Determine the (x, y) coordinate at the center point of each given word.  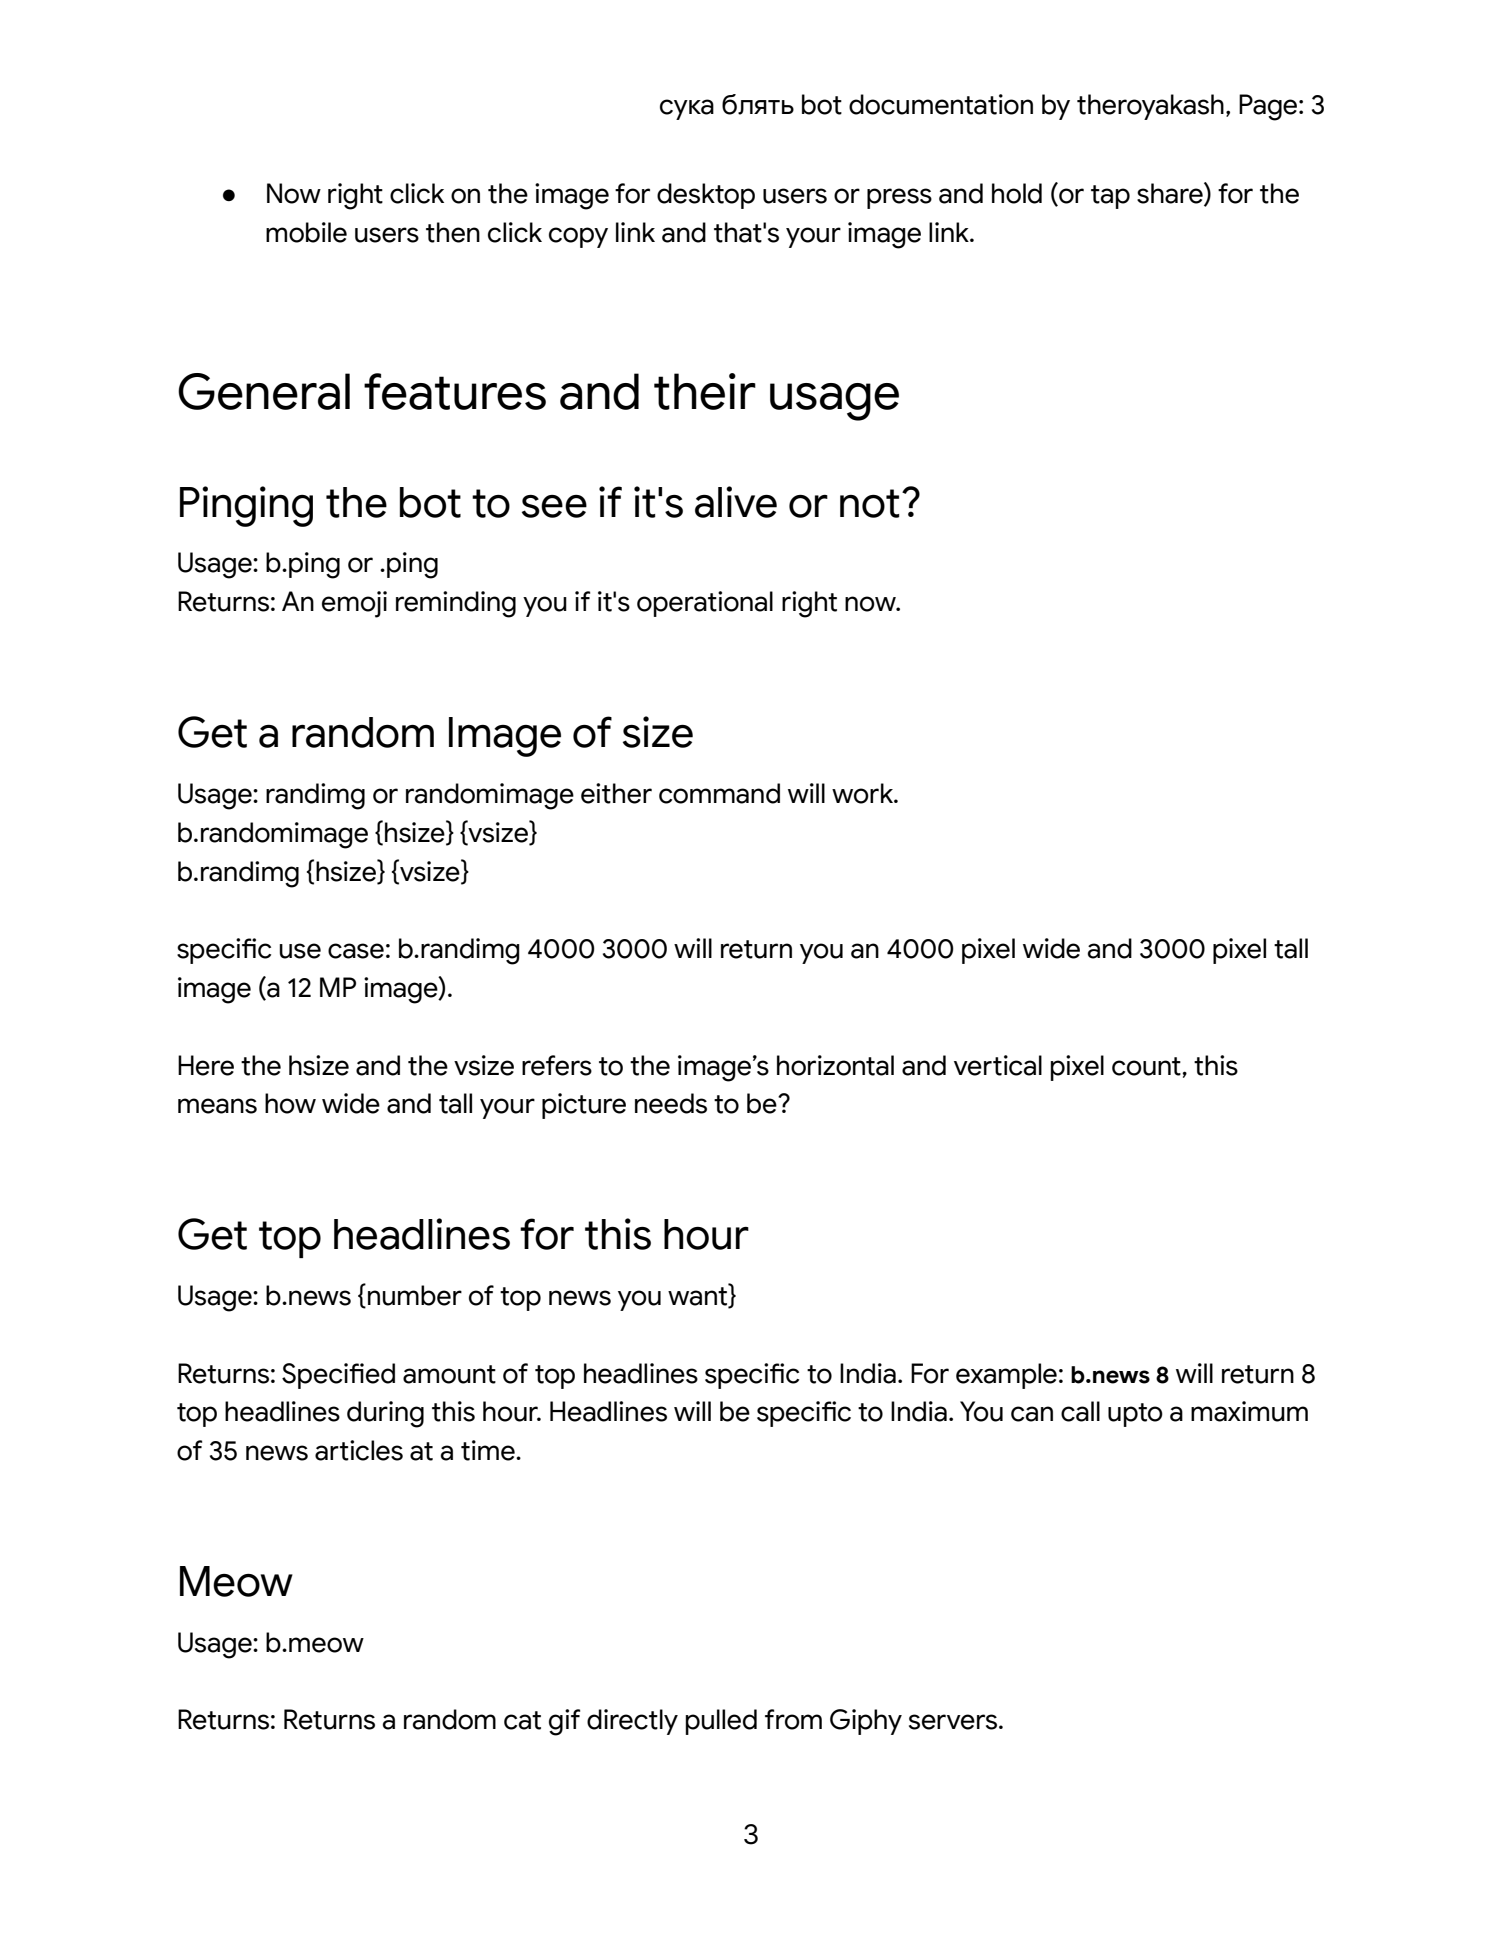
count (1147, 1066)
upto (1135, 1415)
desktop (706, 196)
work (863, 793)
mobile (306, 232)
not (870, 503)
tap (1110, 197)
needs (671, 1103)
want (698, 1296)
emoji (354, 604)
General (264, 391)
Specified (338, 1376)
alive (736, 502)
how (290, 1103)
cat (522, 1720)
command (719, 793)
